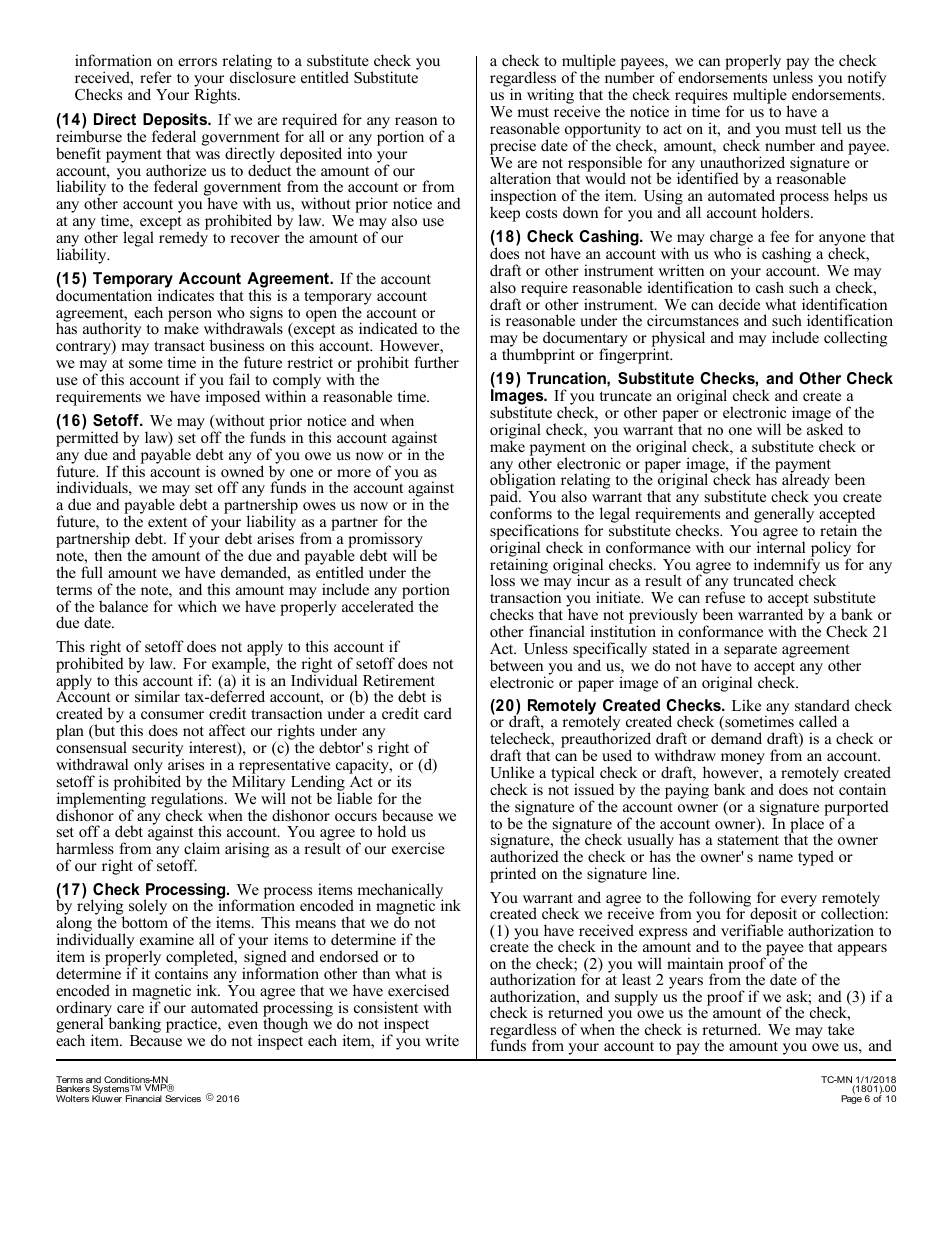 The width and height of the document is (952, 1233). Describe the element at coordinates (156, 77) in the document. I see `refer` at that location.
